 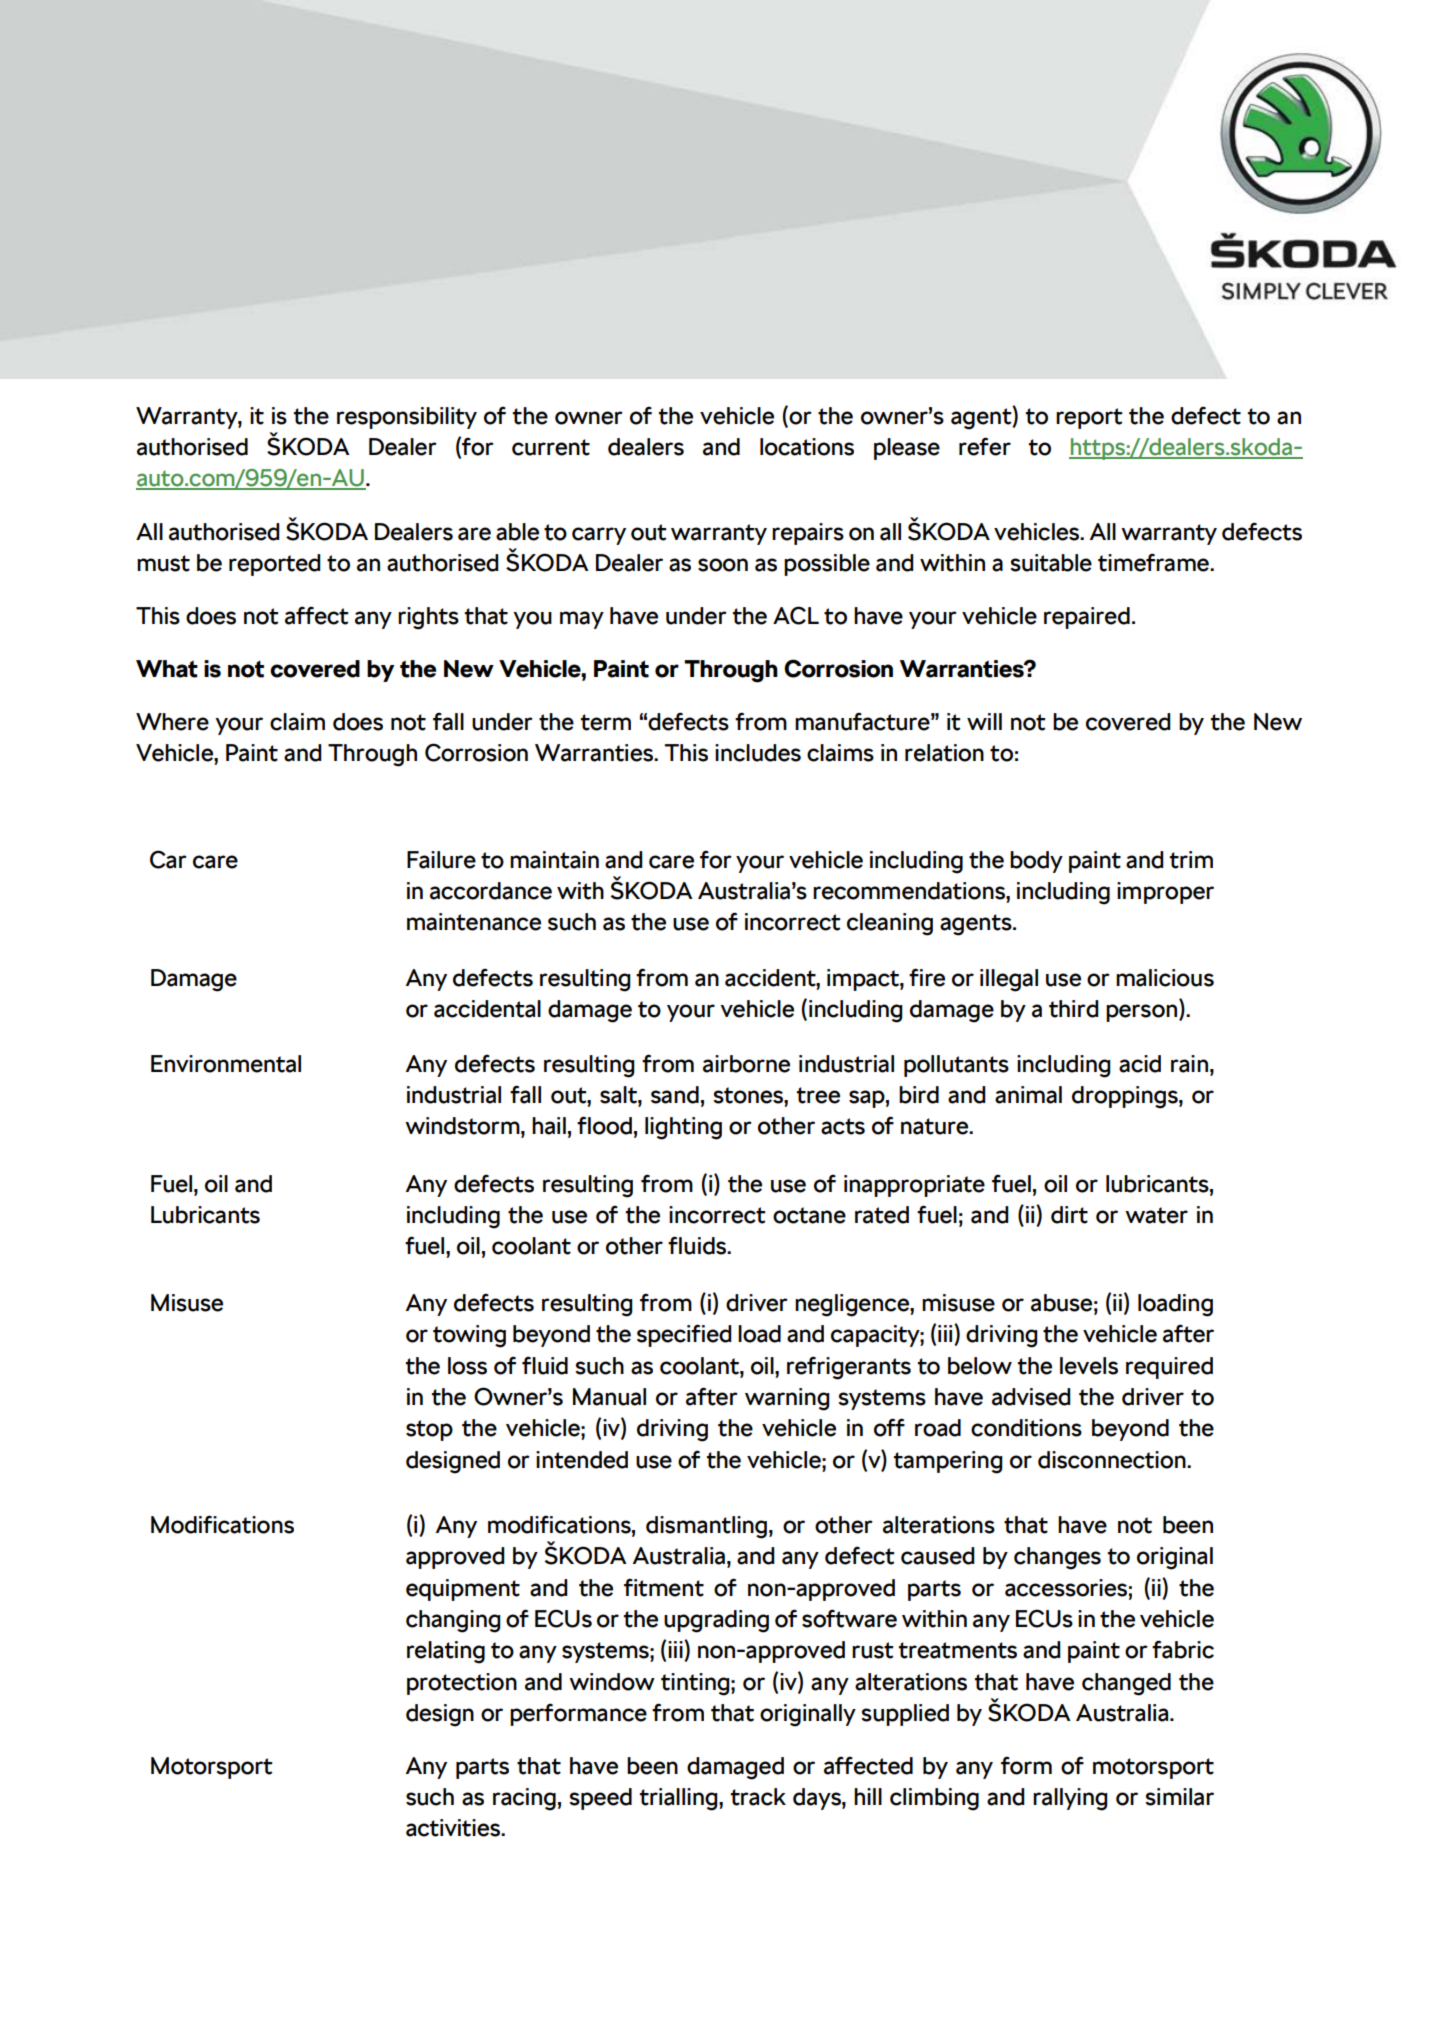 I want to click on maintain, so click(x=554, y=860).
